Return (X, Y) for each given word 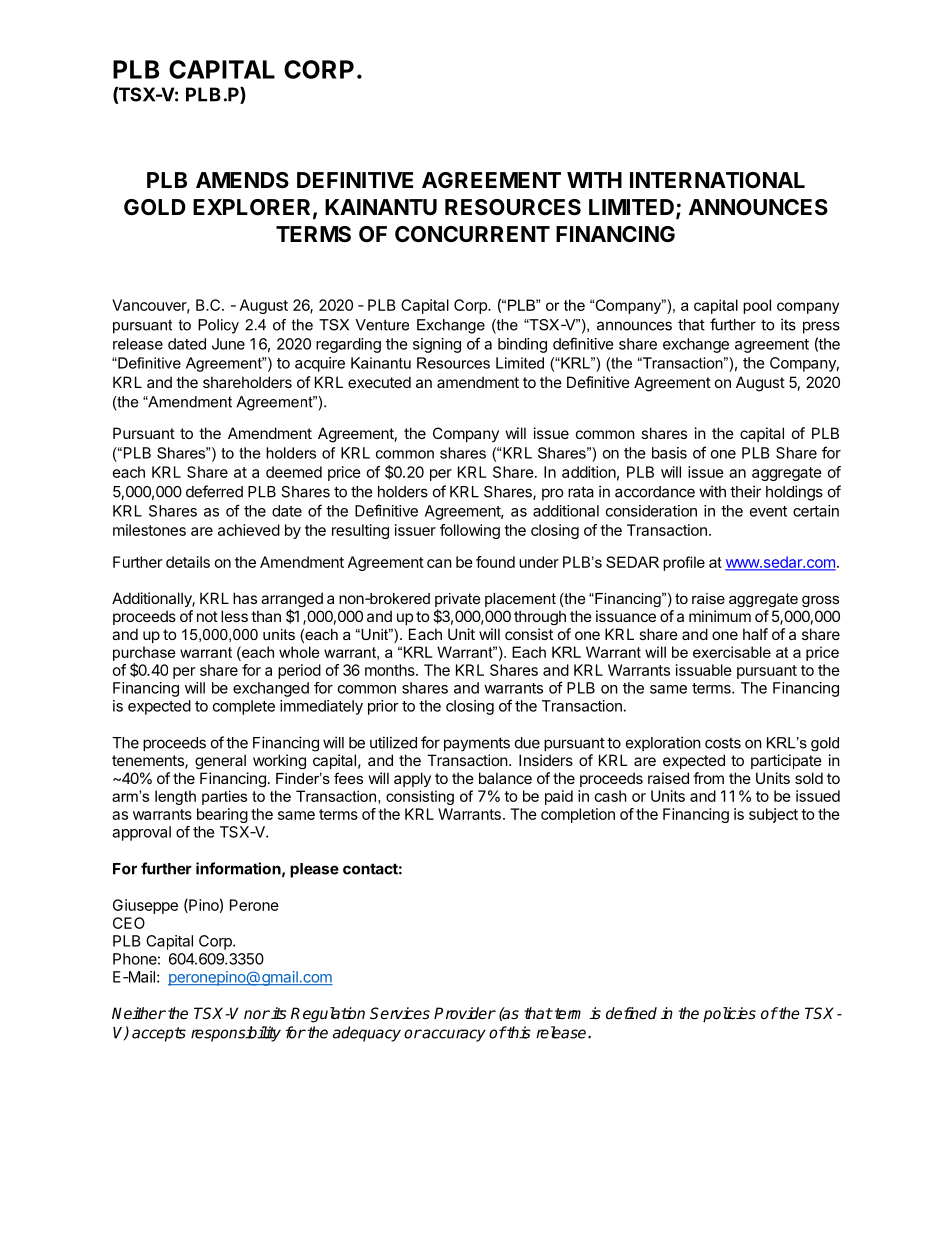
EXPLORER (251, 207)
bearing (222, 815)
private (458, 601)
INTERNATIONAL (717, 180)
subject (773, 815)
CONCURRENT (472, 234)
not (207, 616)
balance (505, 778)
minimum (720, 616)
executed (379, 382)
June (228, 344)
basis (669, 453)
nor (257, 1014)
